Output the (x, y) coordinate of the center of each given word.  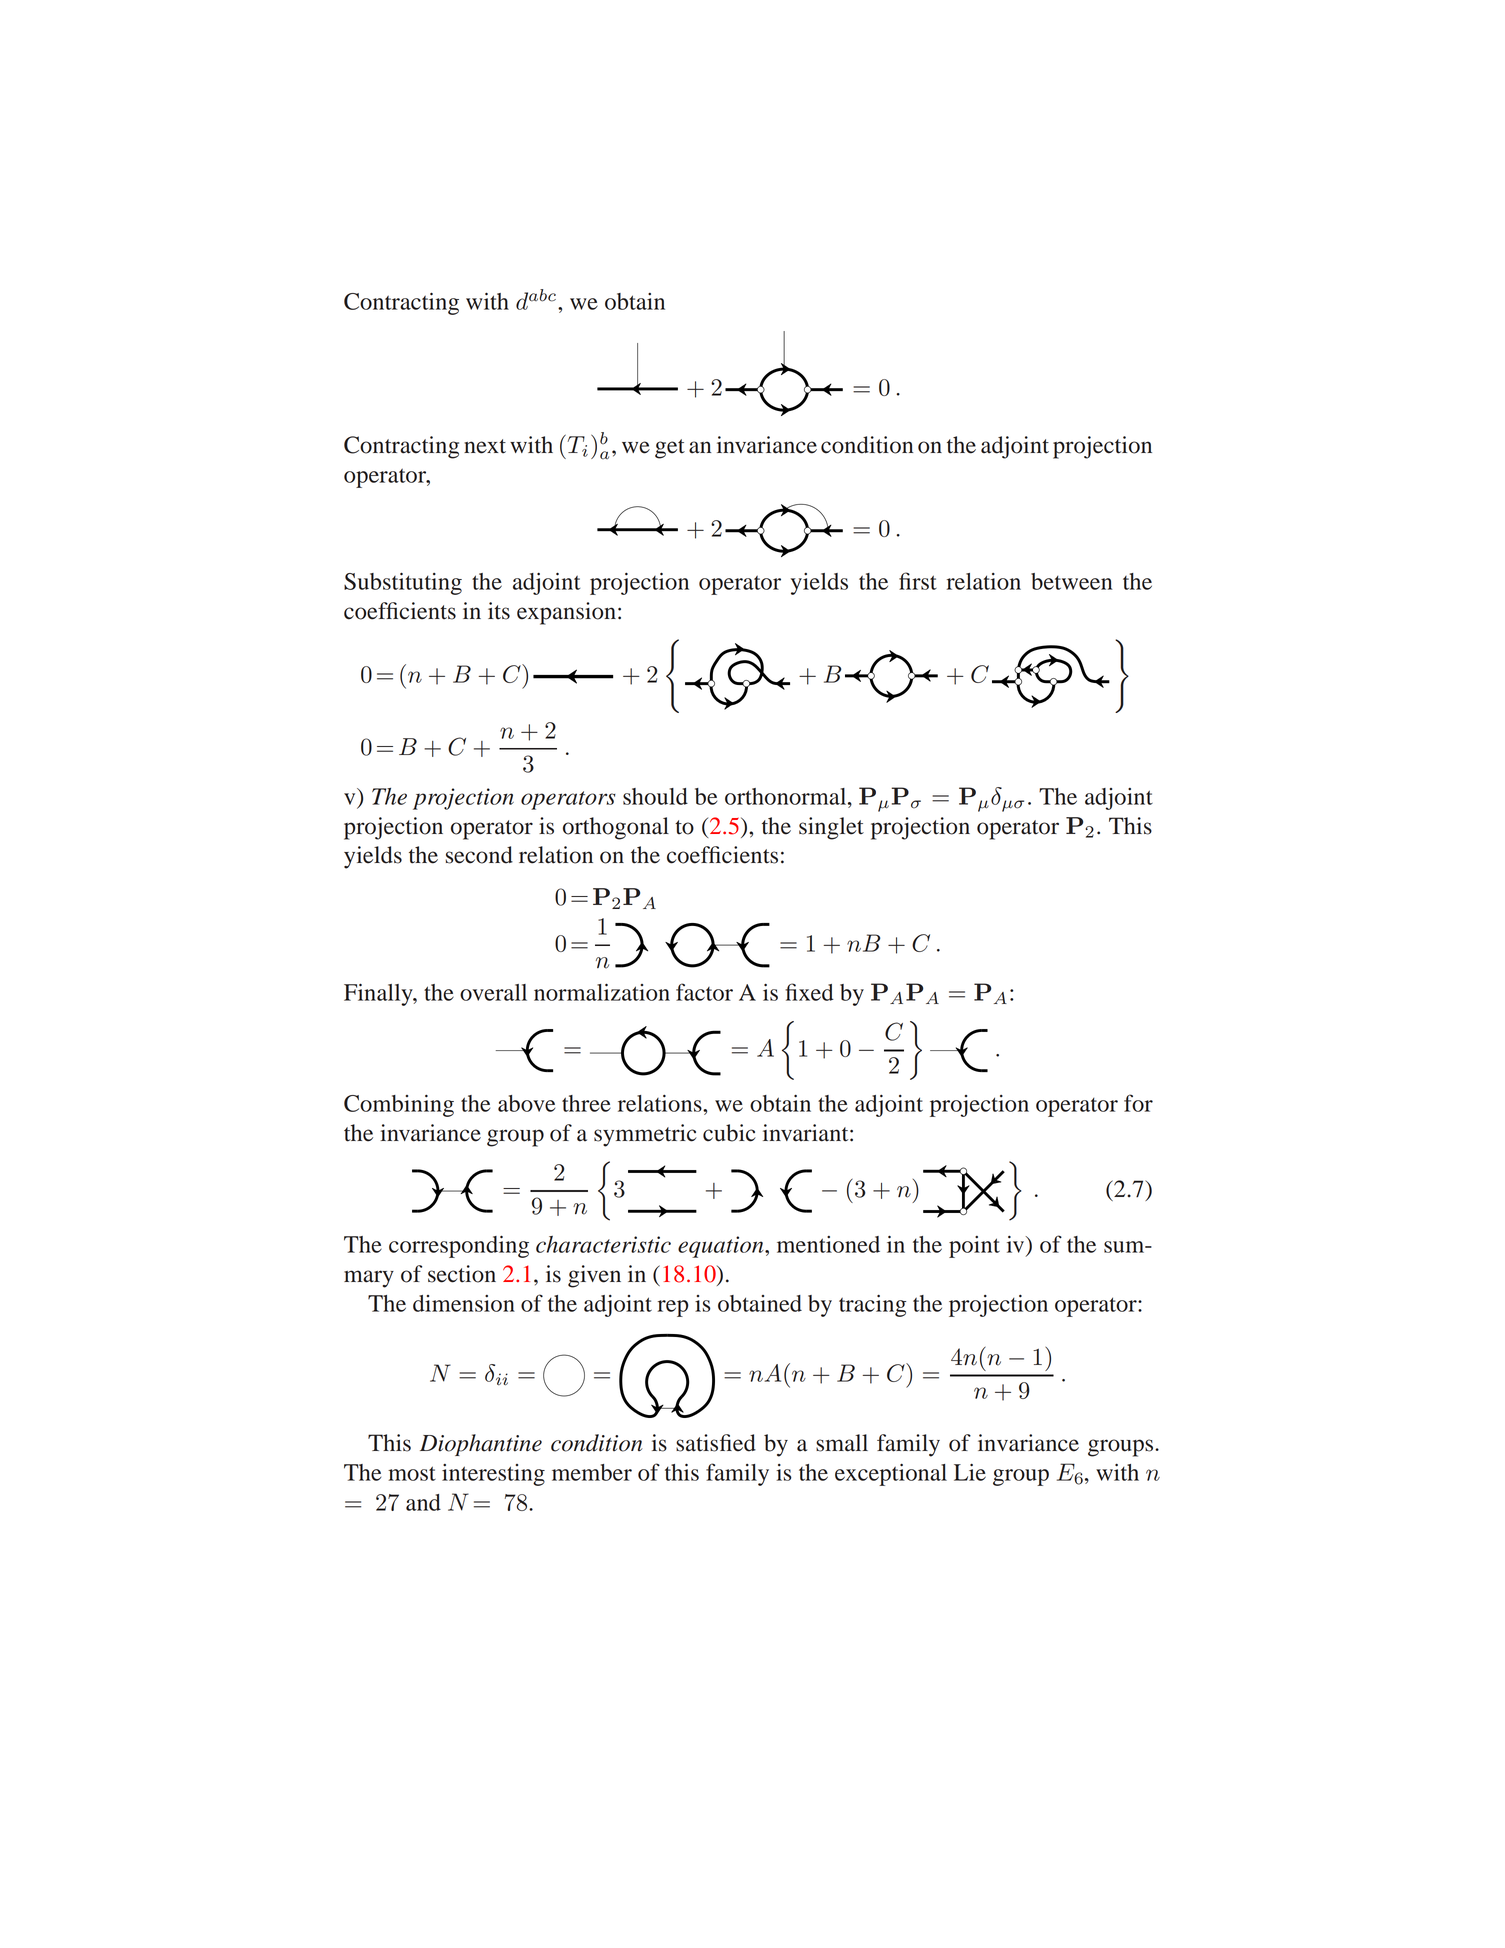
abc (542, 295)
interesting (493, 1475)
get (670, 449)
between (1071, 581)
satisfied (716, 1443)
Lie (970, 1472)
